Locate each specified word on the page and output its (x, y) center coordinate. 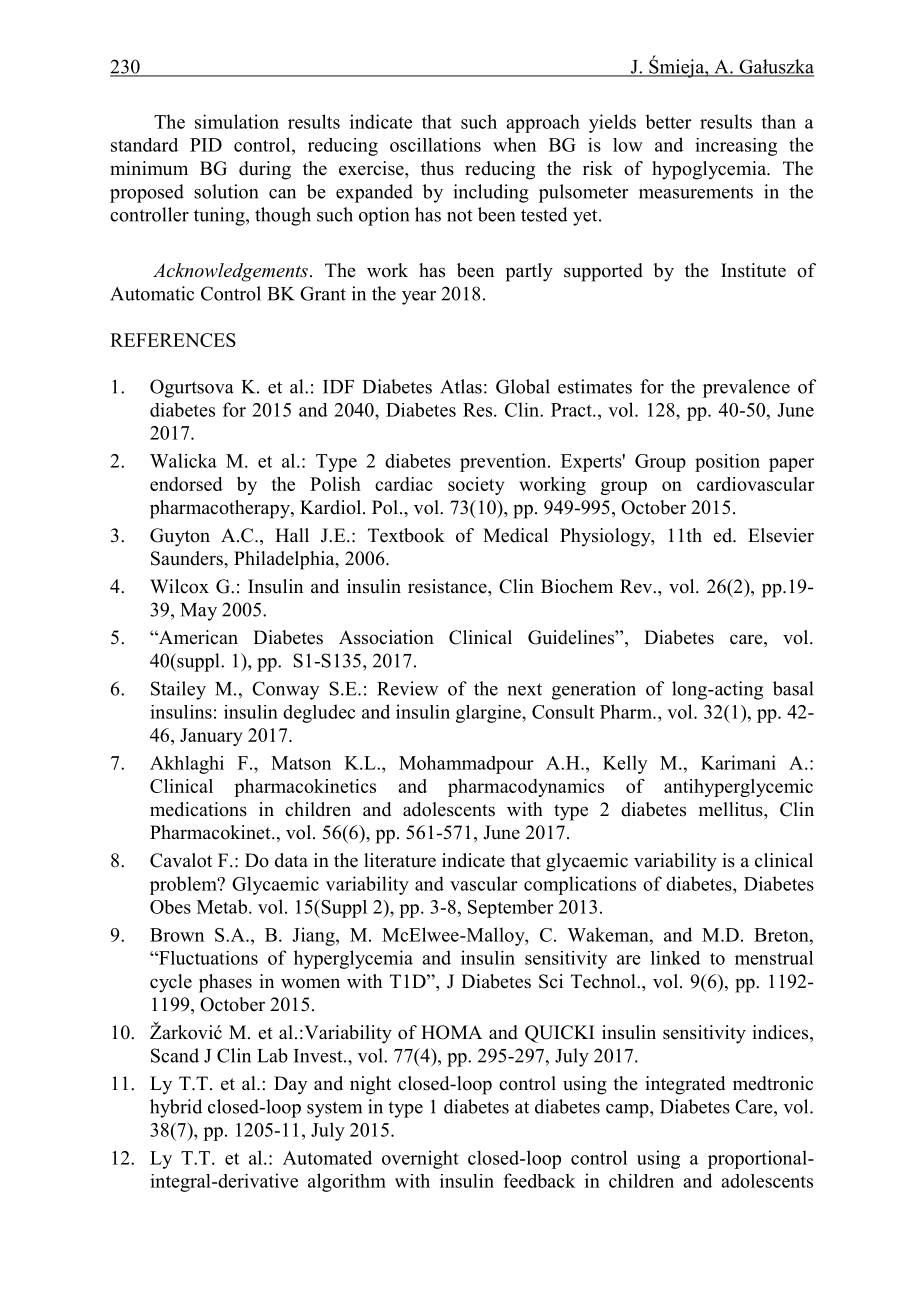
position (727, 463)
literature (400, 860)
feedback (539, 1180)
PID (206, 145)
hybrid (176, 1108)
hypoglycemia (710, 170)
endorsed (186, 484)
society (476, 486)
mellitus (732, 809)
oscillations (435, 145)
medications (198, 809)
